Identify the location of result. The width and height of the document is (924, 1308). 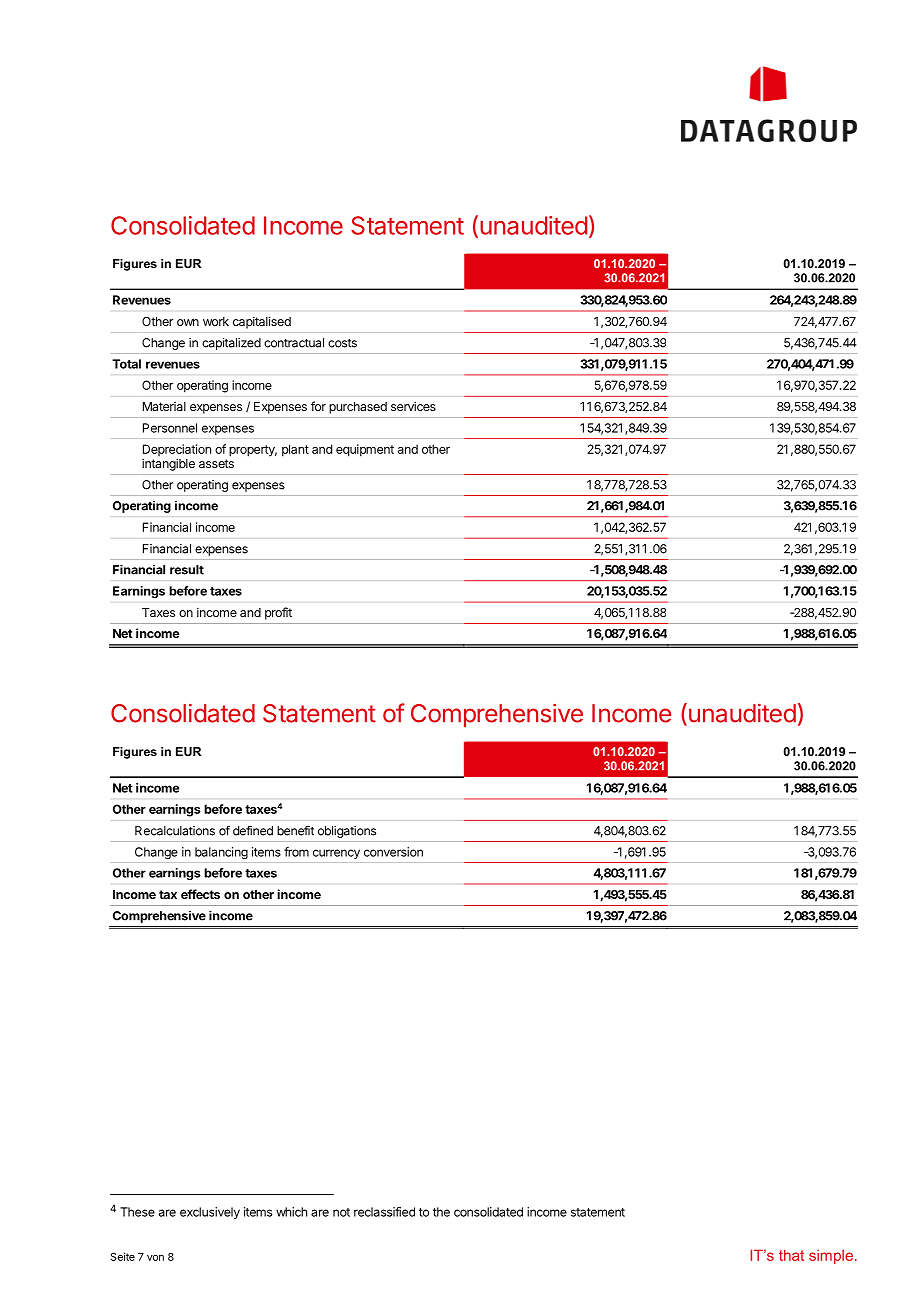
(187, 570).
